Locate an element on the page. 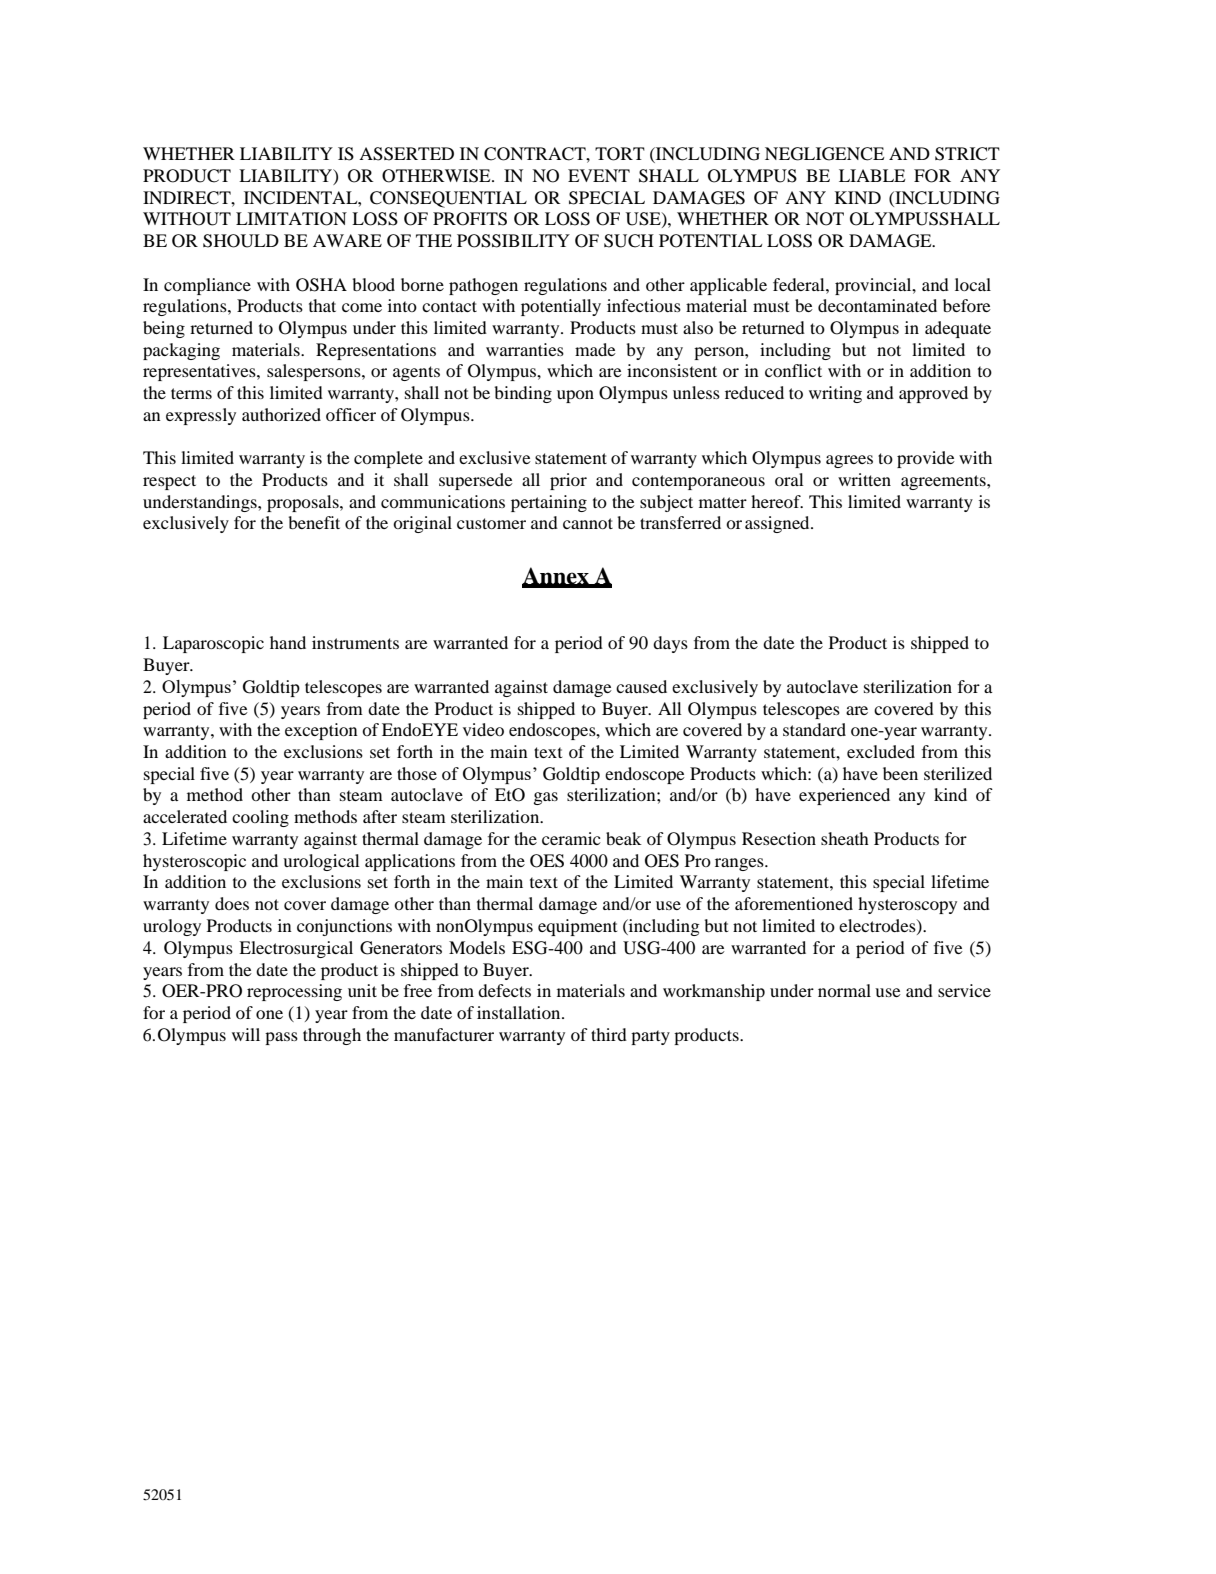 This image has width=1216, height=1574. LIABLE is located at coordinates (872, 175).
